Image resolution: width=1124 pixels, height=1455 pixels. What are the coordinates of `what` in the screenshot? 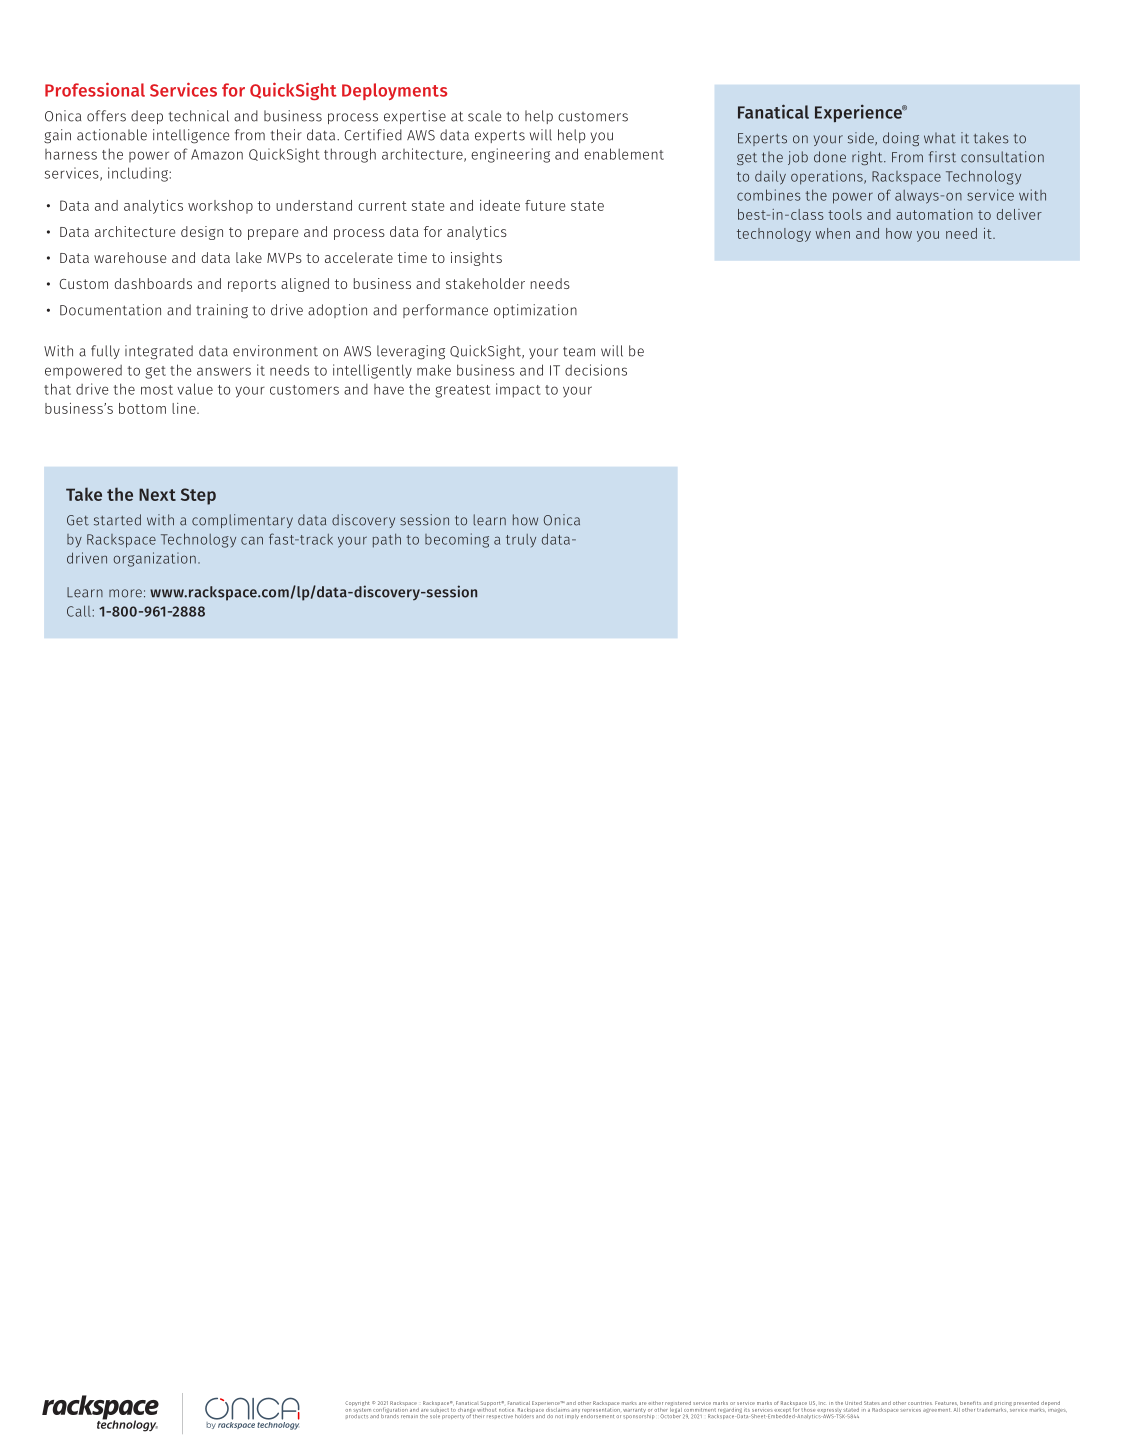 It's located at (940, 138).
